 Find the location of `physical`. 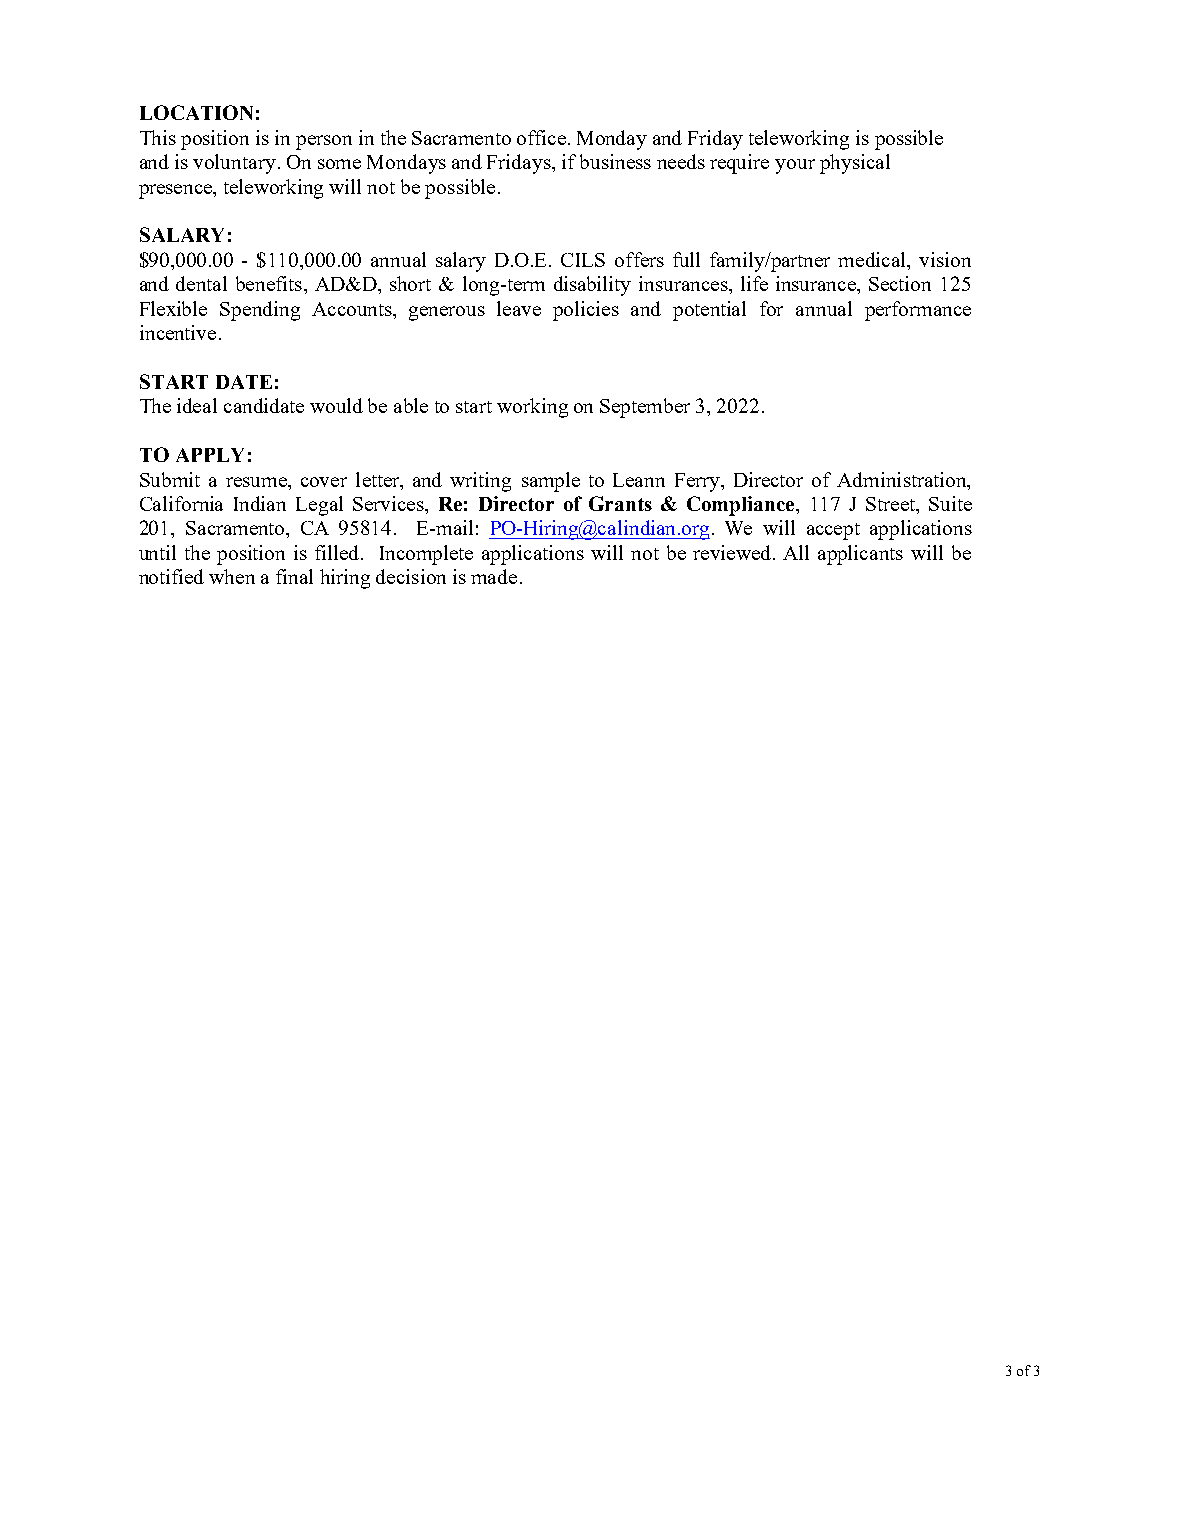

physical is located at coordinates (855, 164).
